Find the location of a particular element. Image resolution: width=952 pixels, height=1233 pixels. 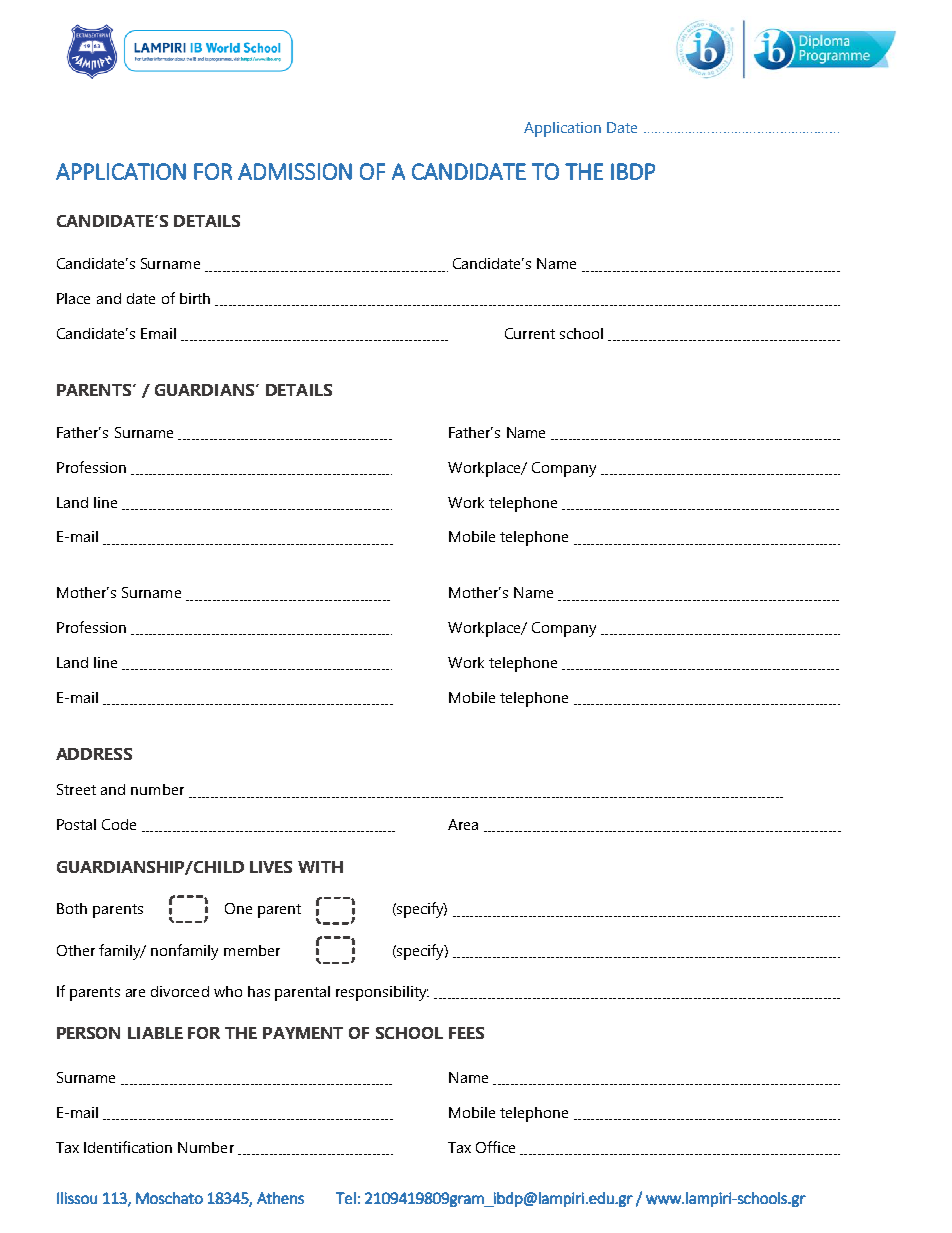

responsibility is located at coordinates (382, 993).
